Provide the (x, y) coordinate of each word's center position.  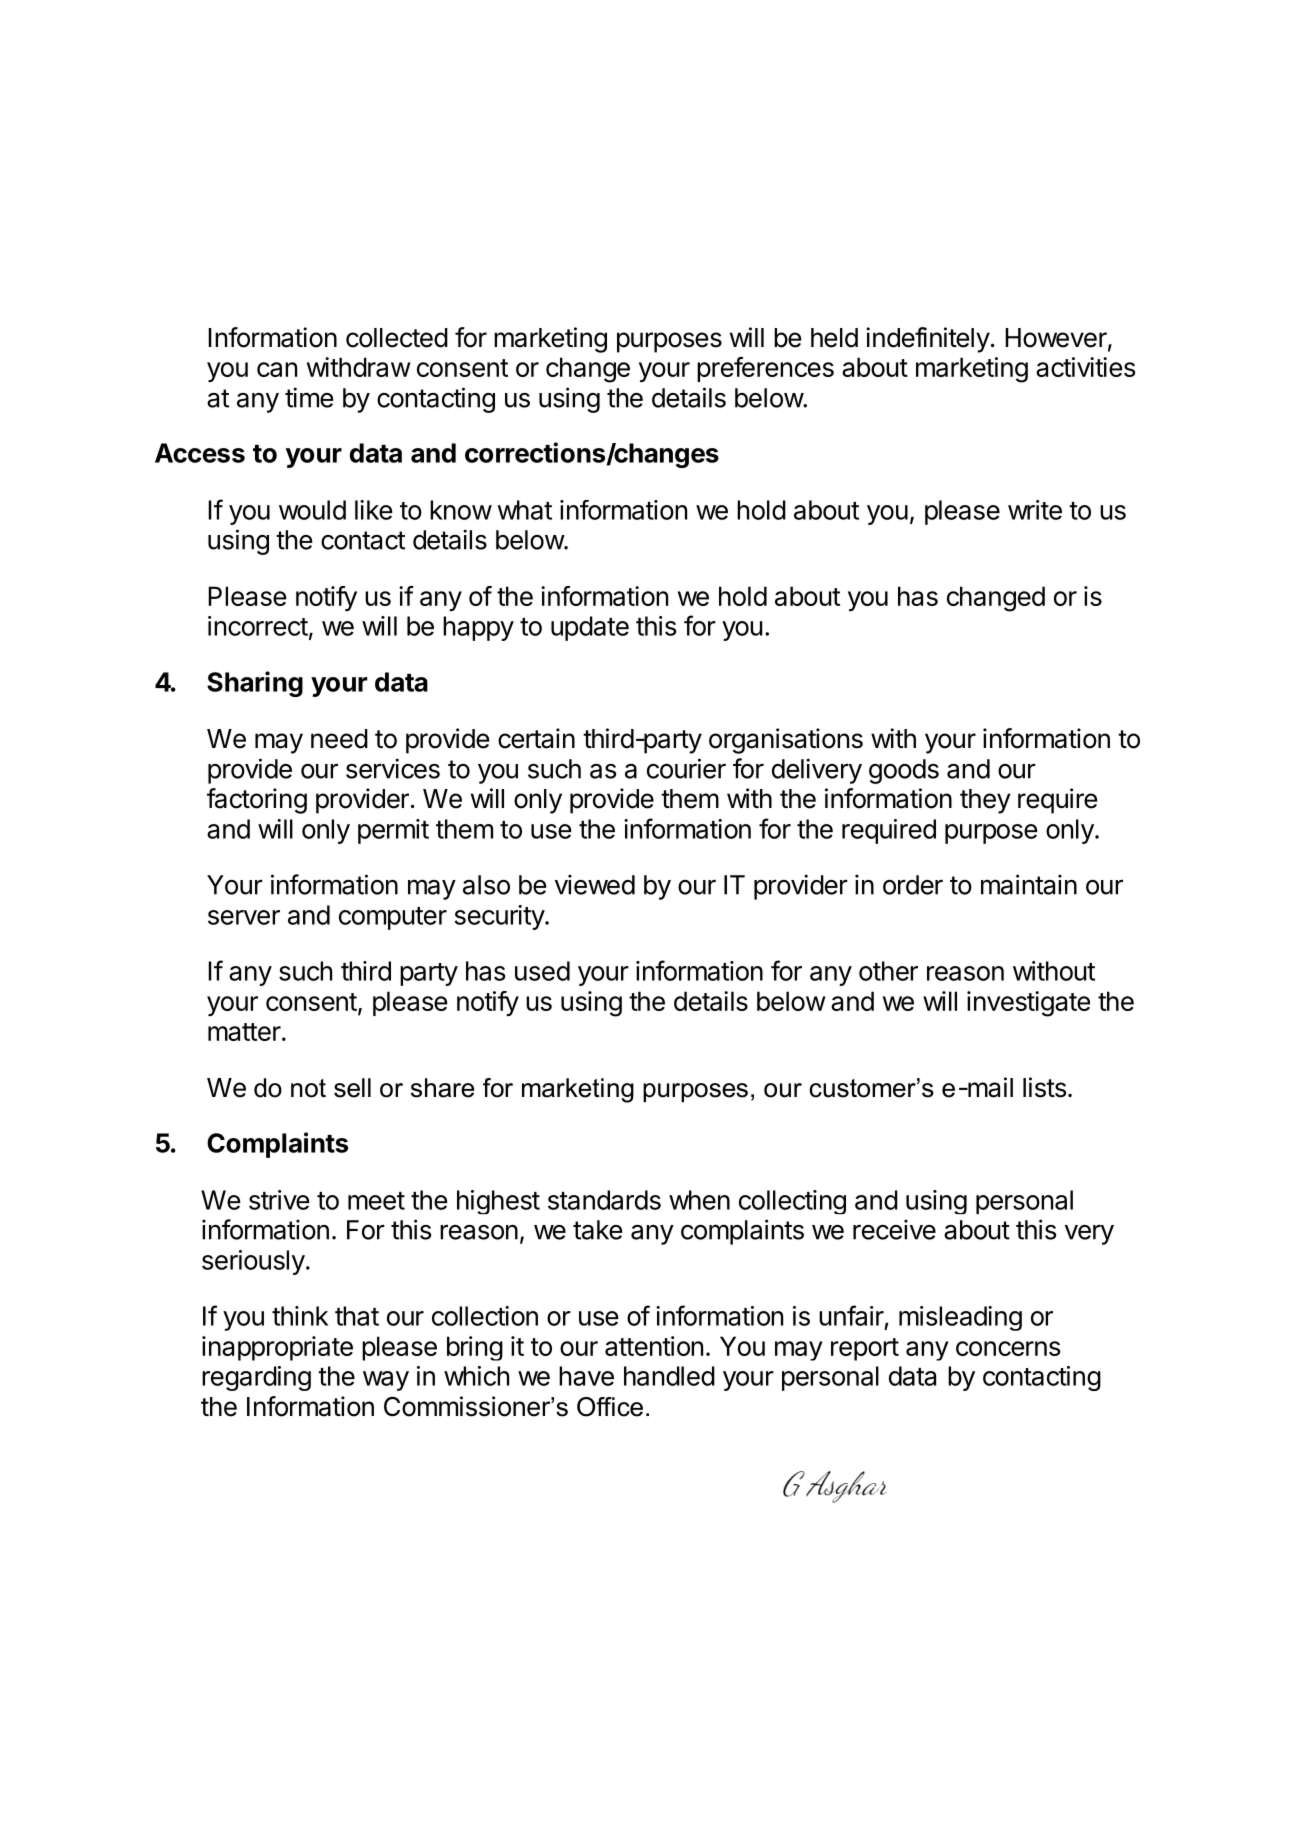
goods (904, 771)
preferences (765, 369)
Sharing (255, 684)
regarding (256, 1378)
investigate (1028, 1004)
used (542, 971)
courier (686, 768)
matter (244, 1032)
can (277, 369)
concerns (1008, 1348)
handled (669, 1376)
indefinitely (928, 340)
